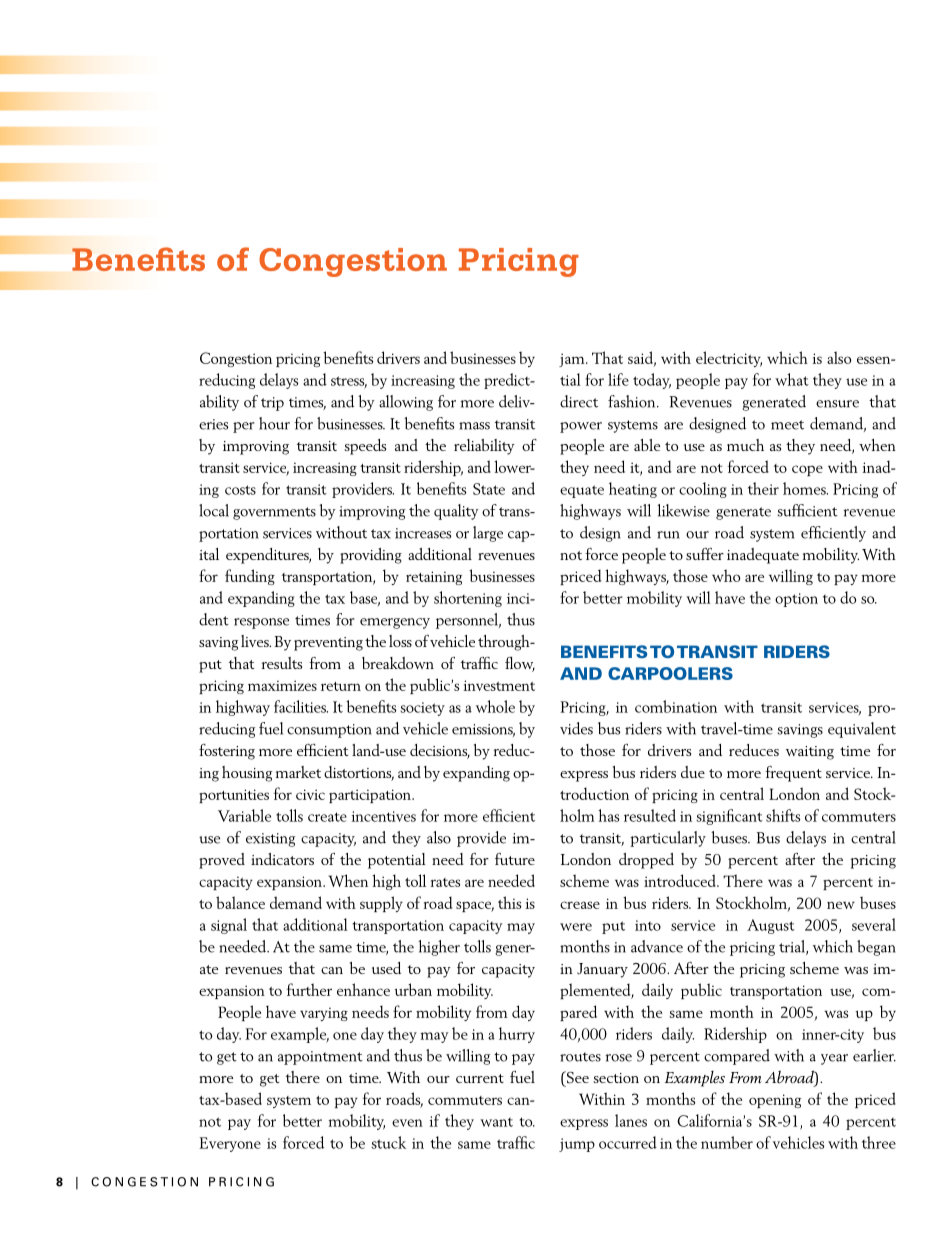 Image resolution: width=952 pixels, height=1233 pixels. I want to click on lives, so click(256, 641).
